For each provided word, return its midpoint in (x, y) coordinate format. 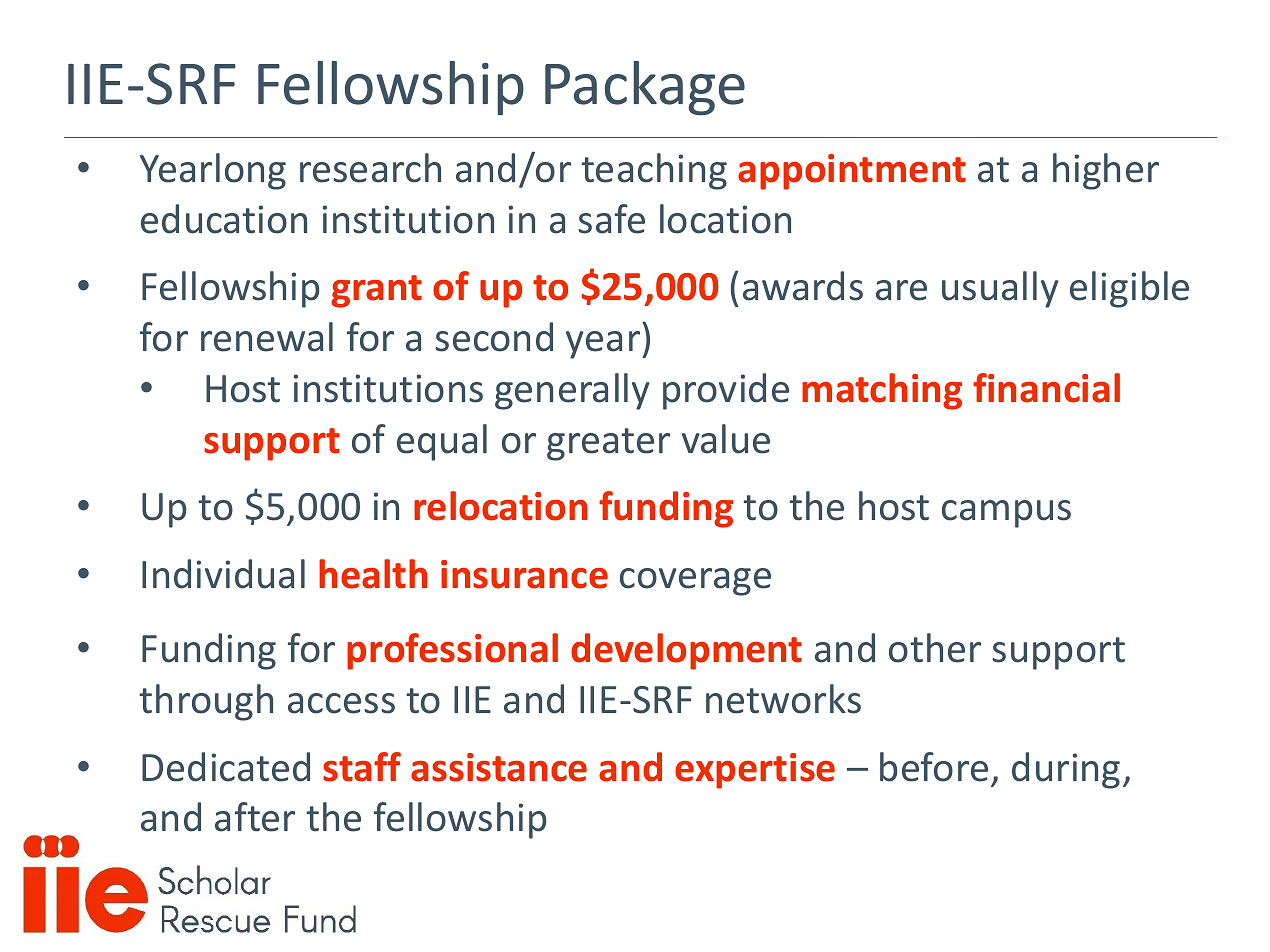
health (373, 574)
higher (1106, 171)
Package (645, 88)
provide (726, 391)
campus (1006, 514)
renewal (267, 337)
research (370, 168)
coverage (695, 582)
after (255, 817)
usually (1000, 289)
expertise (755, 771)
